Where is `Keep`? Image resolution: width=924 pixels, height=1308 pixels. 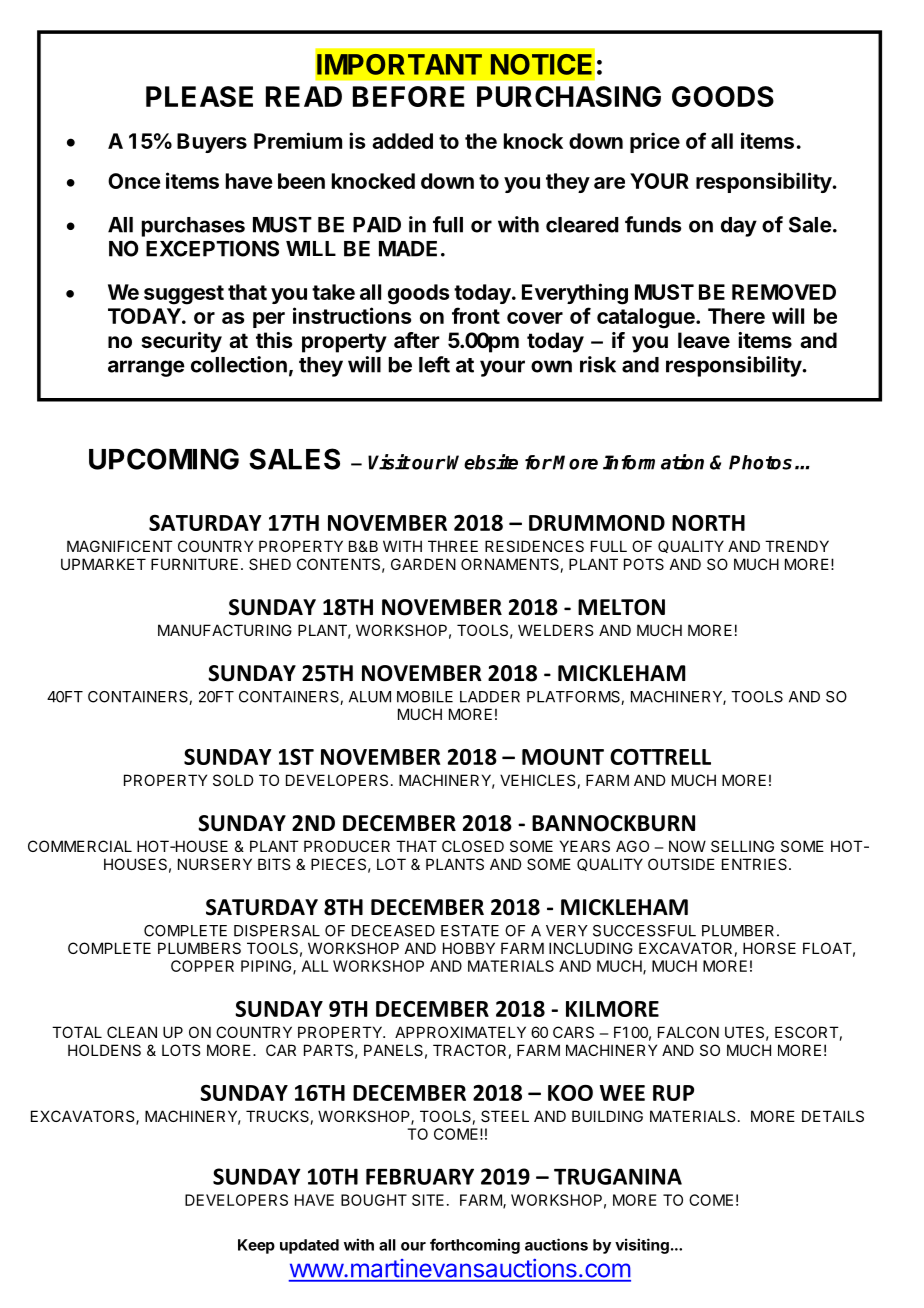 Keep is located at coordinates (256, 1246).
